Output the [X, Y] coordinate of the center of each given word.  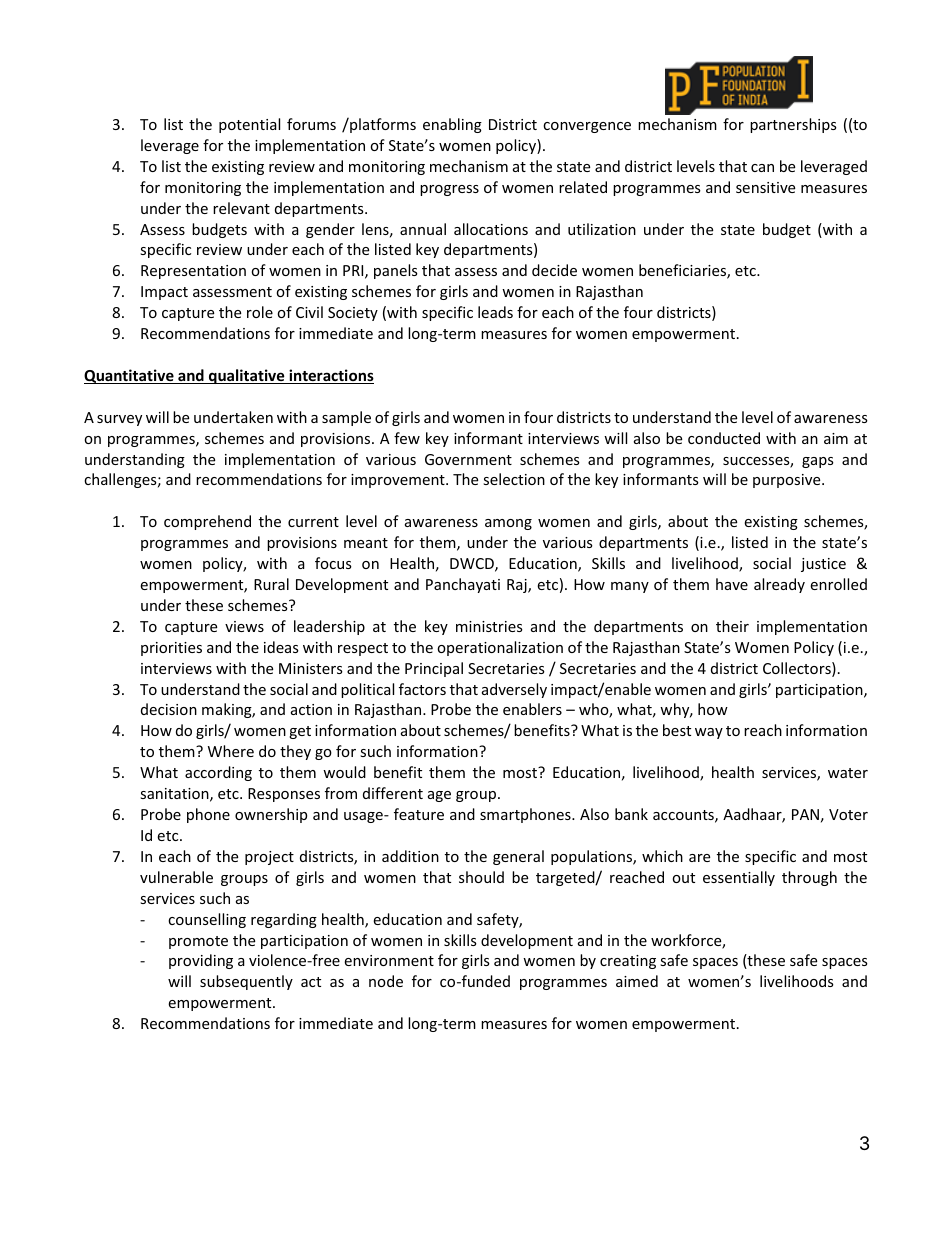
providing [201, 961]
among [508, 524]
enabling [452, 125]
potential [249, 125]
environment [389, 960]
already [779, 585]
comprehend [207, 522]
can [762, 168]
